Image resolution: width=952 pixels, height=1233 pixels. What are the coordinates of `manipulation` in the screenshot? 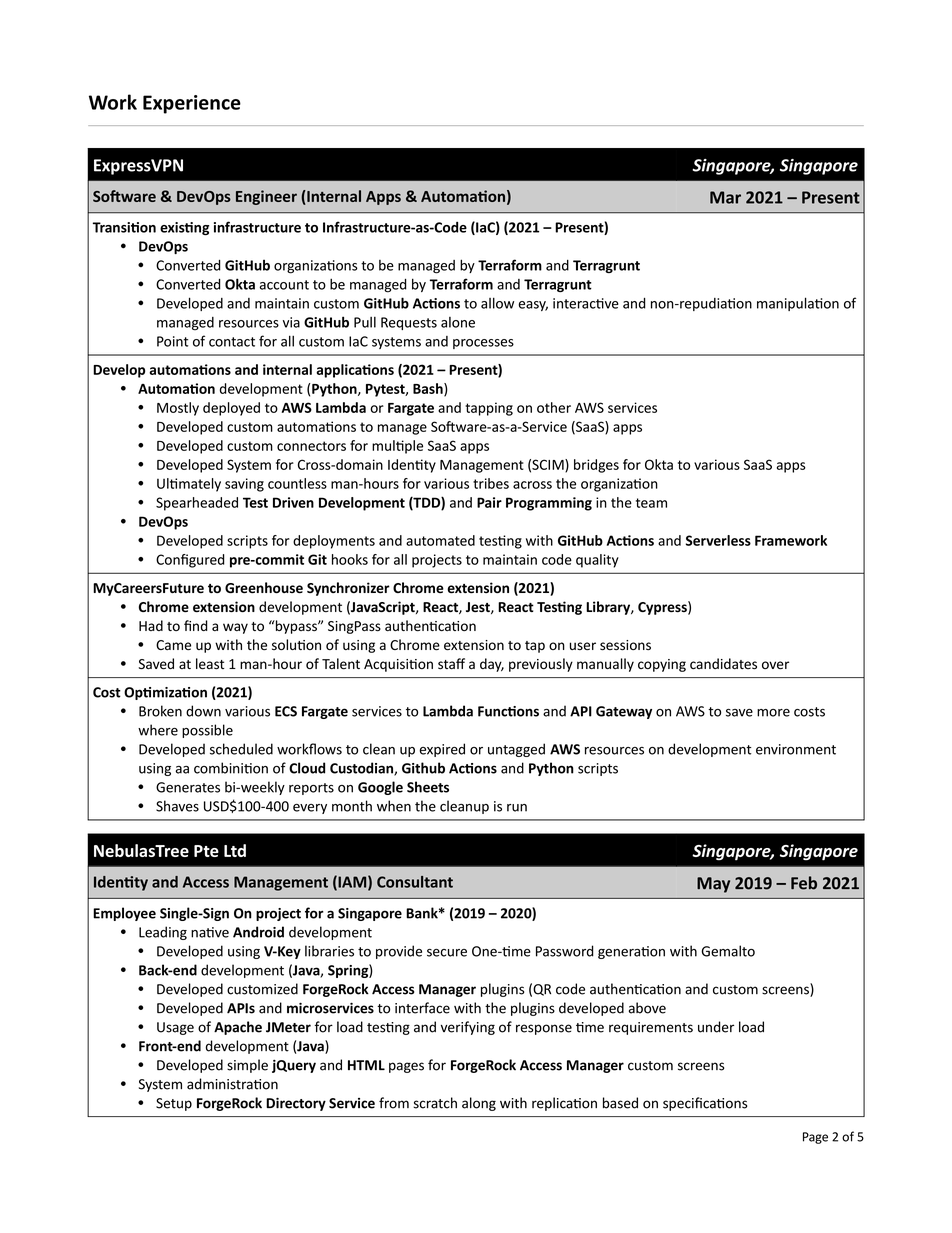 It's located at (798, 304).
